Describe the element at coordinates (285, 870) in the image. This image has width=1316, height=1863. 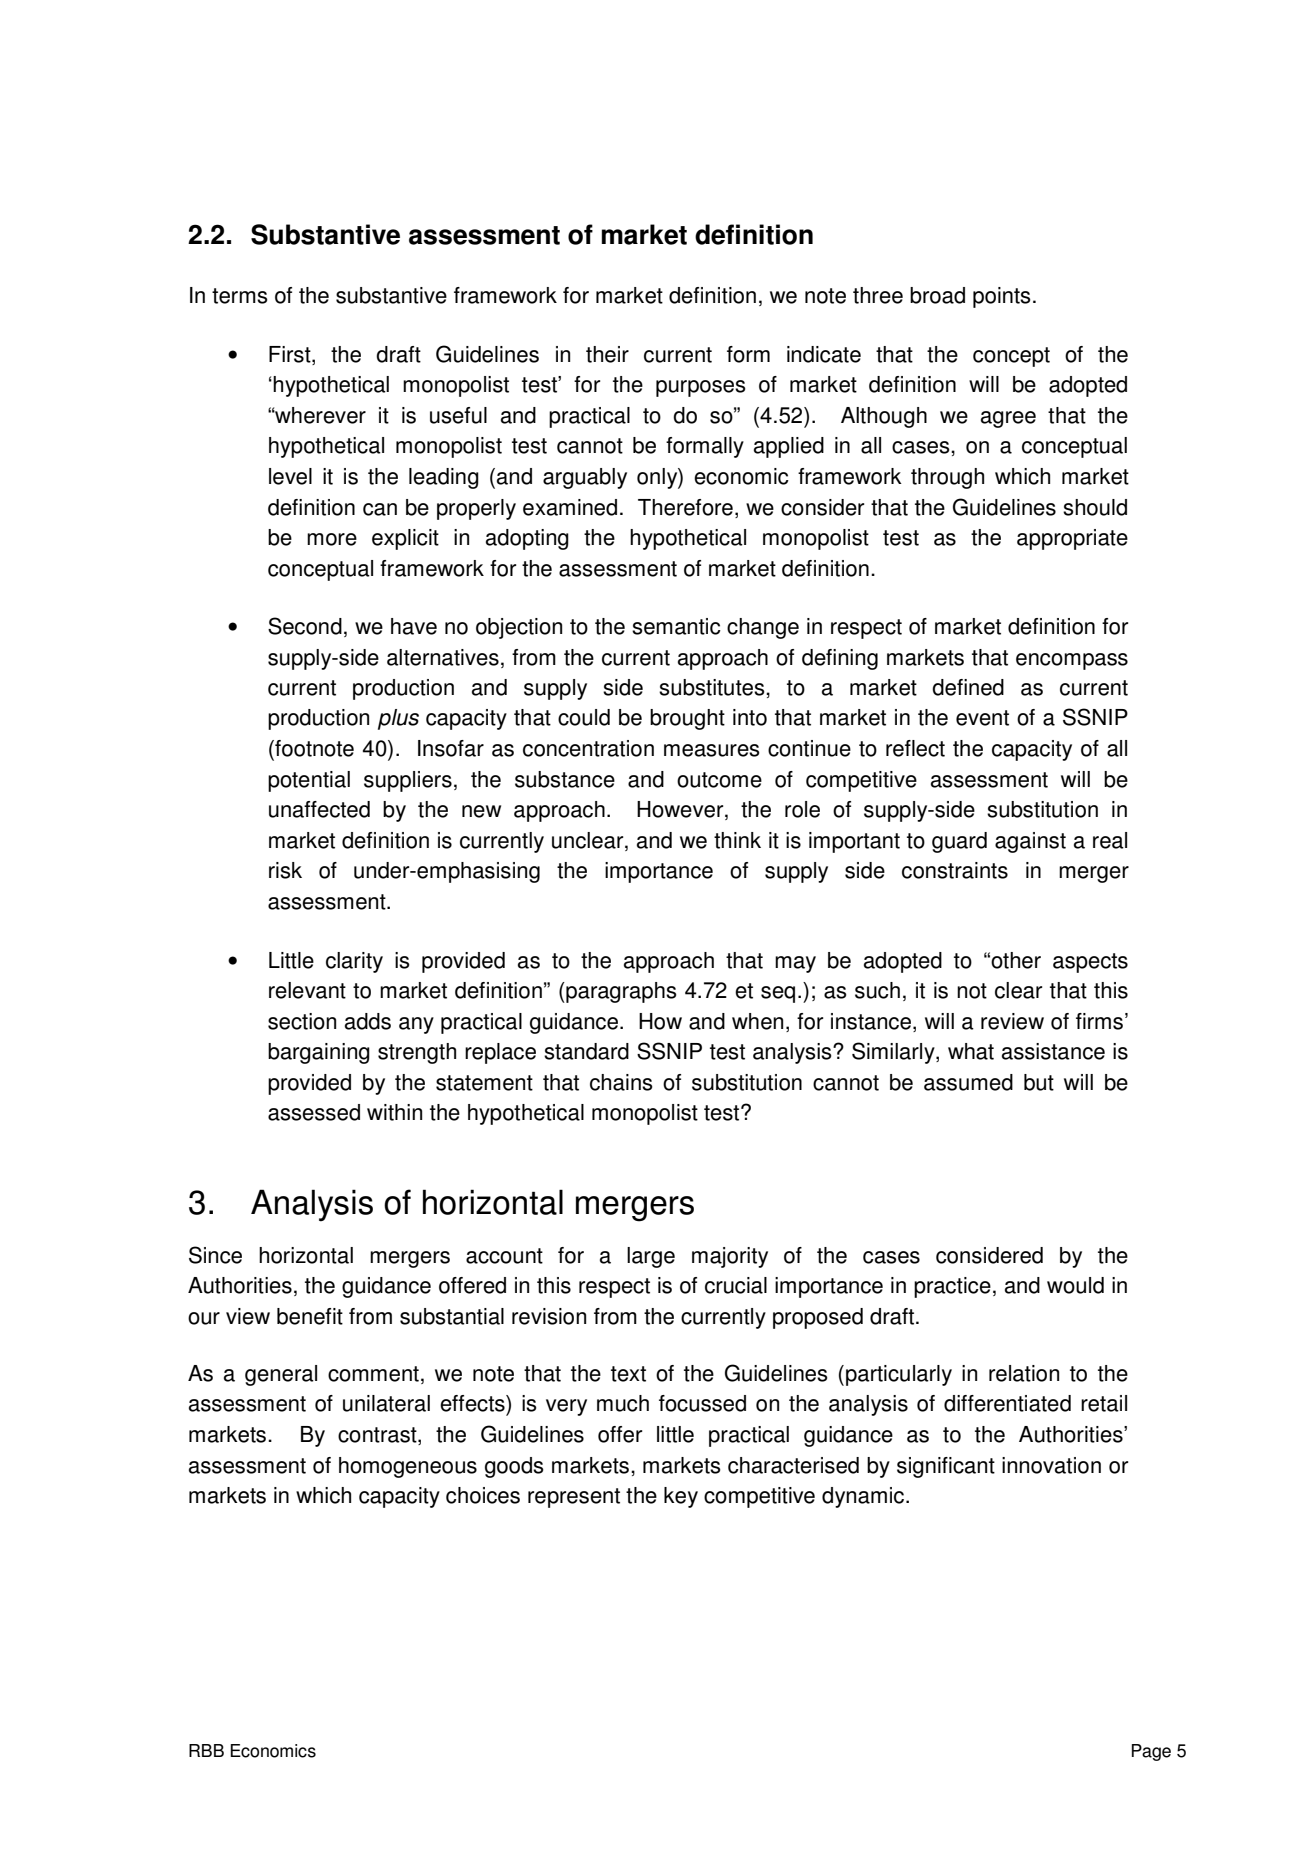
I see `risk` at that location.
